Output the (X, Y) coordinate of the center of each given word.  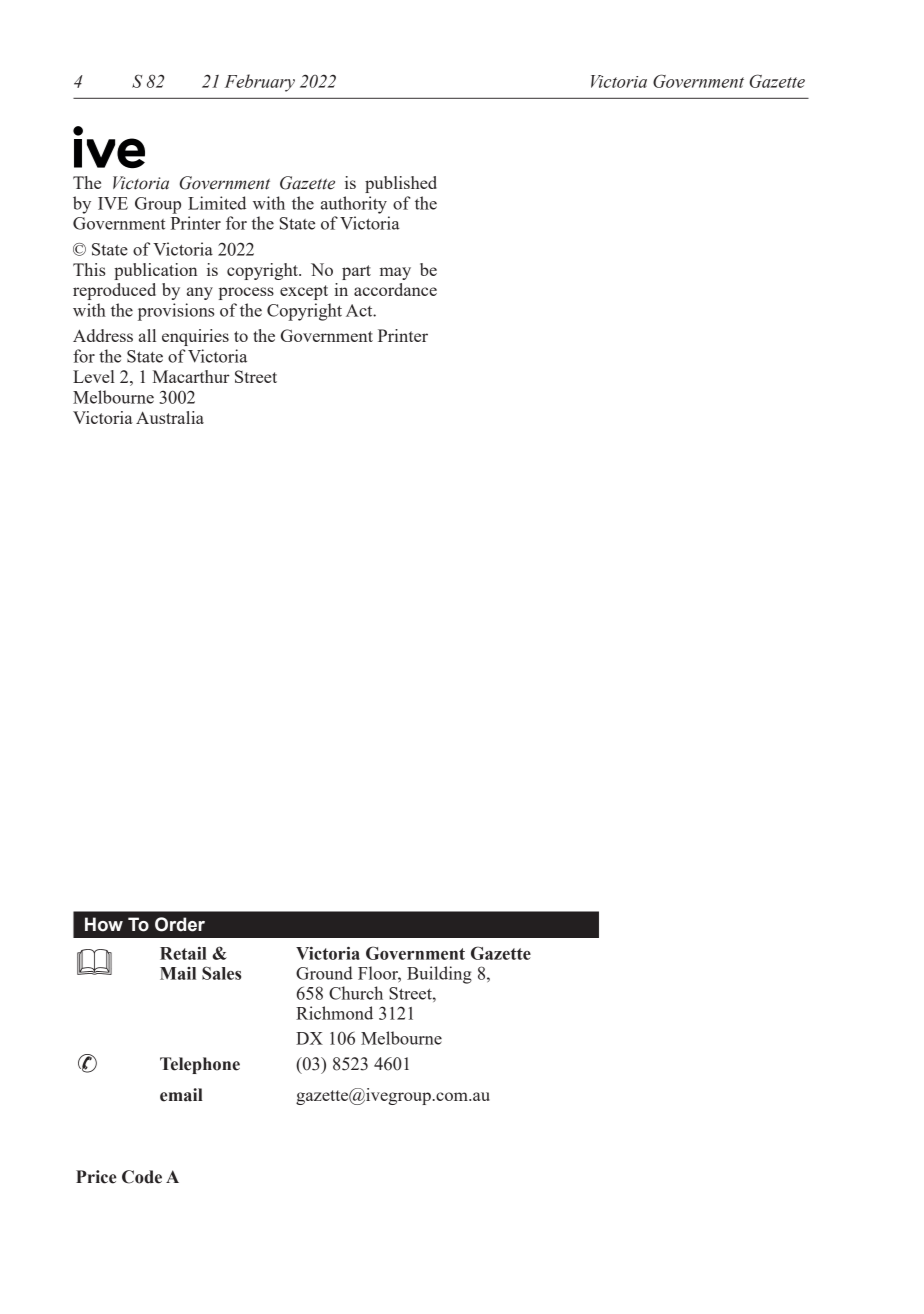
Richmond (334, 1013)
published (401, 184)
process (246, 293)
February (260, 83)
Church (356, 993)
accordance (395, 289)
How (104, 924)
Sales (221, 973)
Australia (170, 417)
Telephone (200, 1065)
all (147, 335)
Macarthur (191, 376)
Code (142, 1177)
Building (439, 975)
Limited (217, 203)
